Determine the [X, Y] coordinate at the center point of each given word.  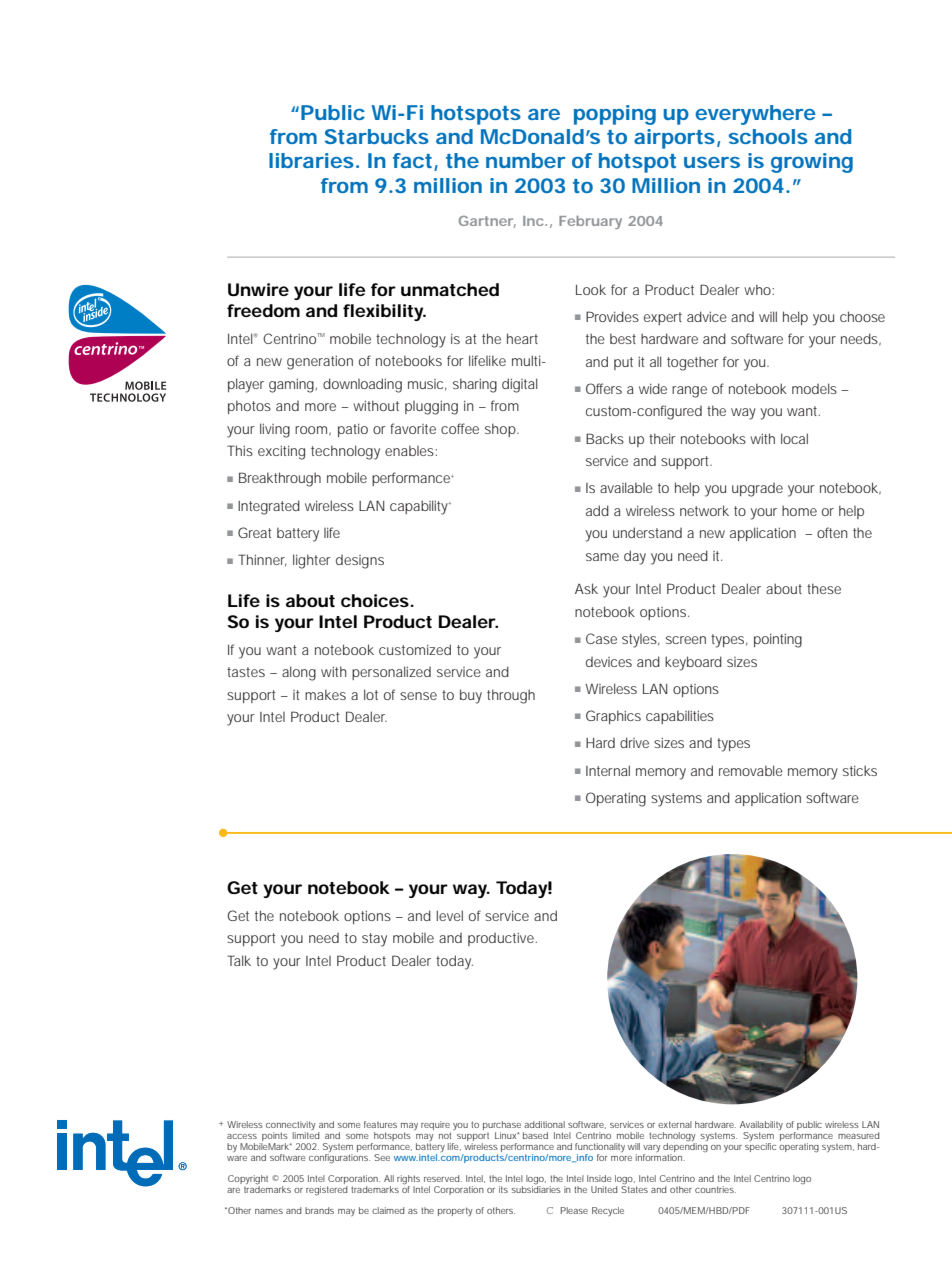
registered [327, 1190]
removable [751, 770]
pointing [778, 640]
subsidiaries [536, 1189]
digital [520, 385]
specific [760, 1147]
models [814, 388]
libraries [311, 160]
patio [353, 430]
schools [768, 136]
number [525, 160]
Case [601, 638]
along [299, 673]
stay [374, 940]
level [449, 915]
